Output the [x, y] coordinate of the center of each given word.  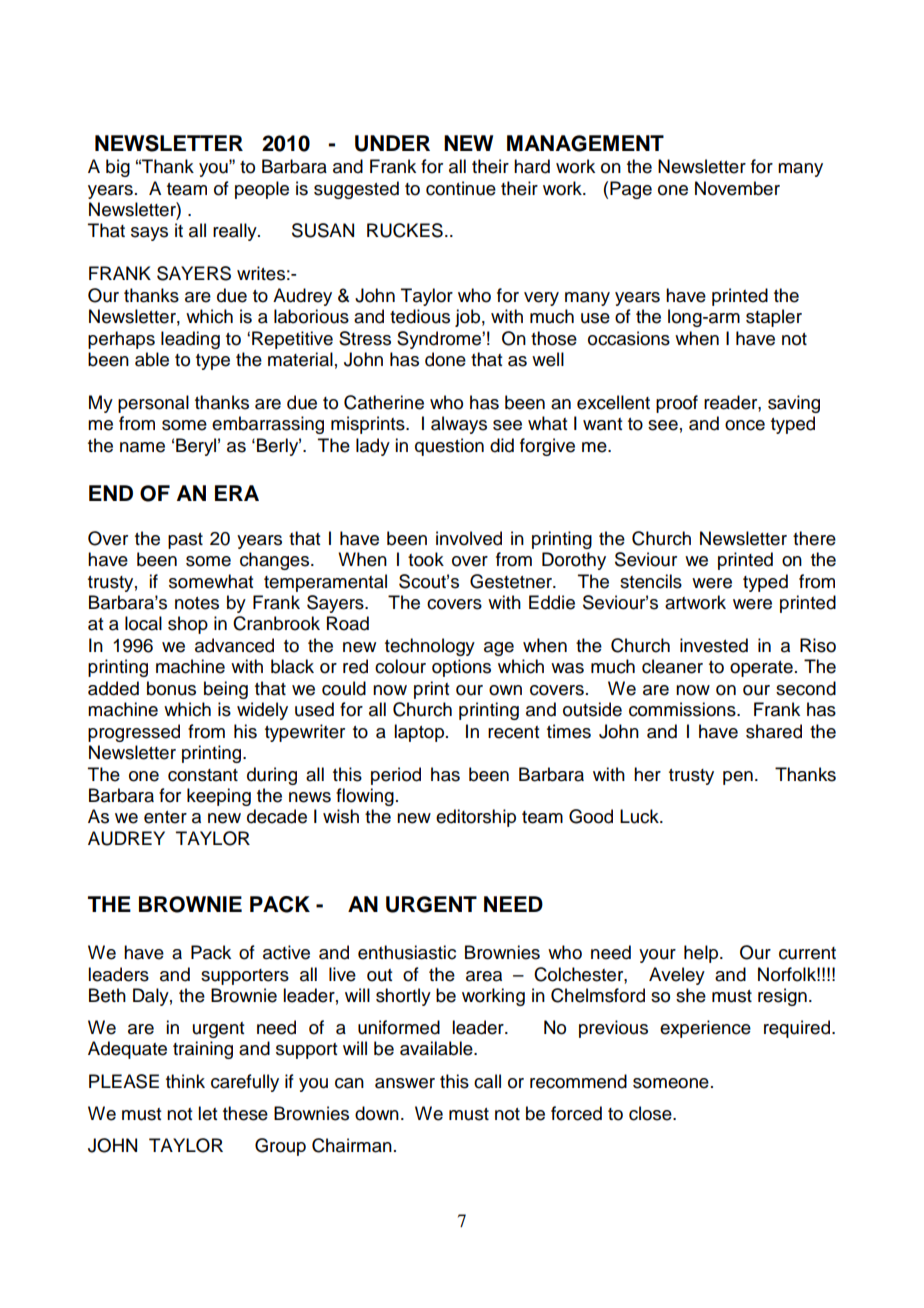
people [262, 190]
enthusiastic [407, 952]
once [745, 425]
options [461, 668]
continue [461, 188]
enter [165, 817]
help [702, 954]
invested [714, 645]
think [185, 1081]
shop [188, 625]
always [459, 425]
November [737, 188]
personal [153, 404]
